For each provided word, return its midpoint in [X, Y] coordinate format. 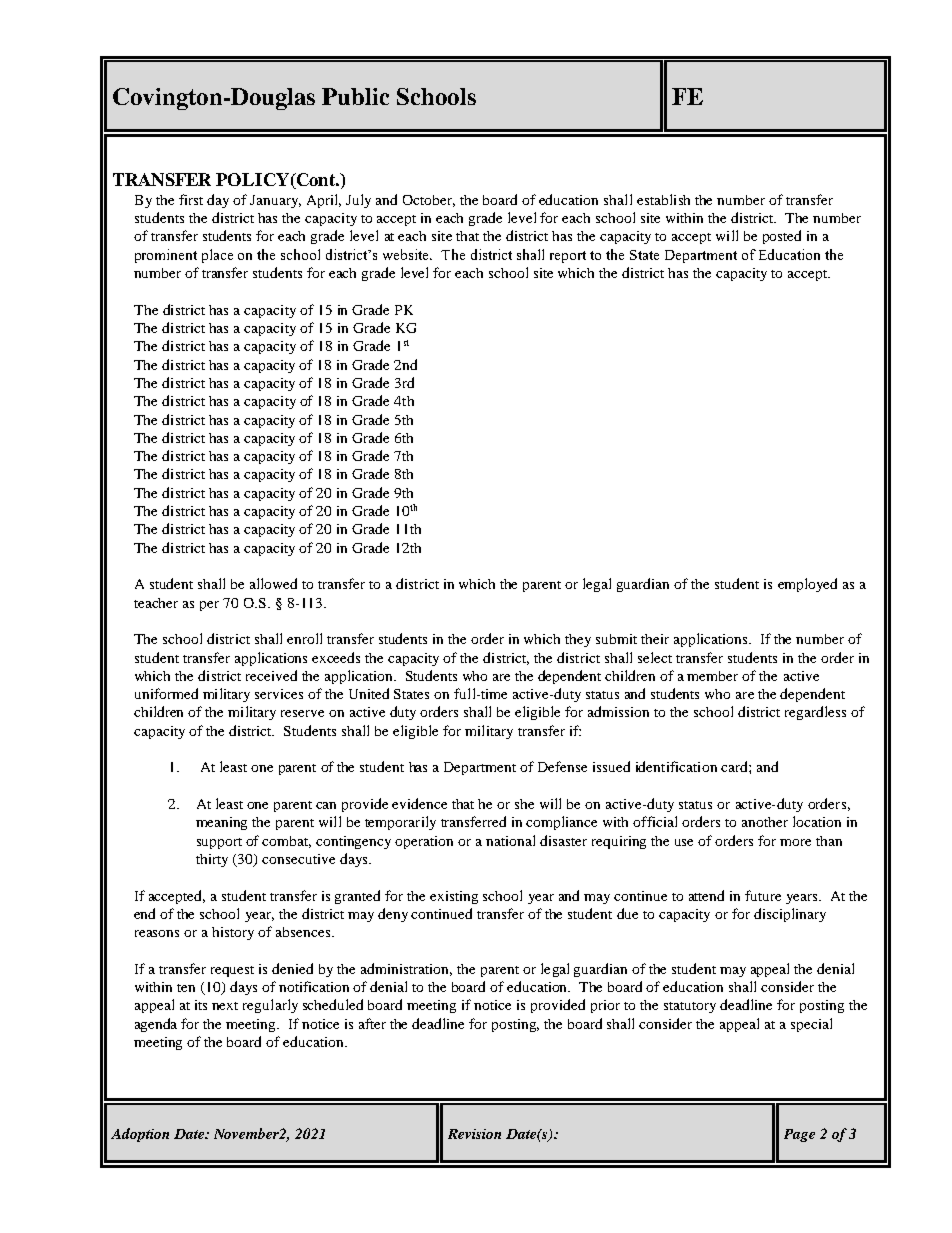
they [578, 640]
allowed [273, 583]
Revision [474, 1134]
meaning [221, 823]
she [524, 804]
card [735, 766]
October [429, 201]
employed [807, 585]
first [191, 199]
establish [663, 199]
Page [799, 1135]
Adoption [140, 1135]
